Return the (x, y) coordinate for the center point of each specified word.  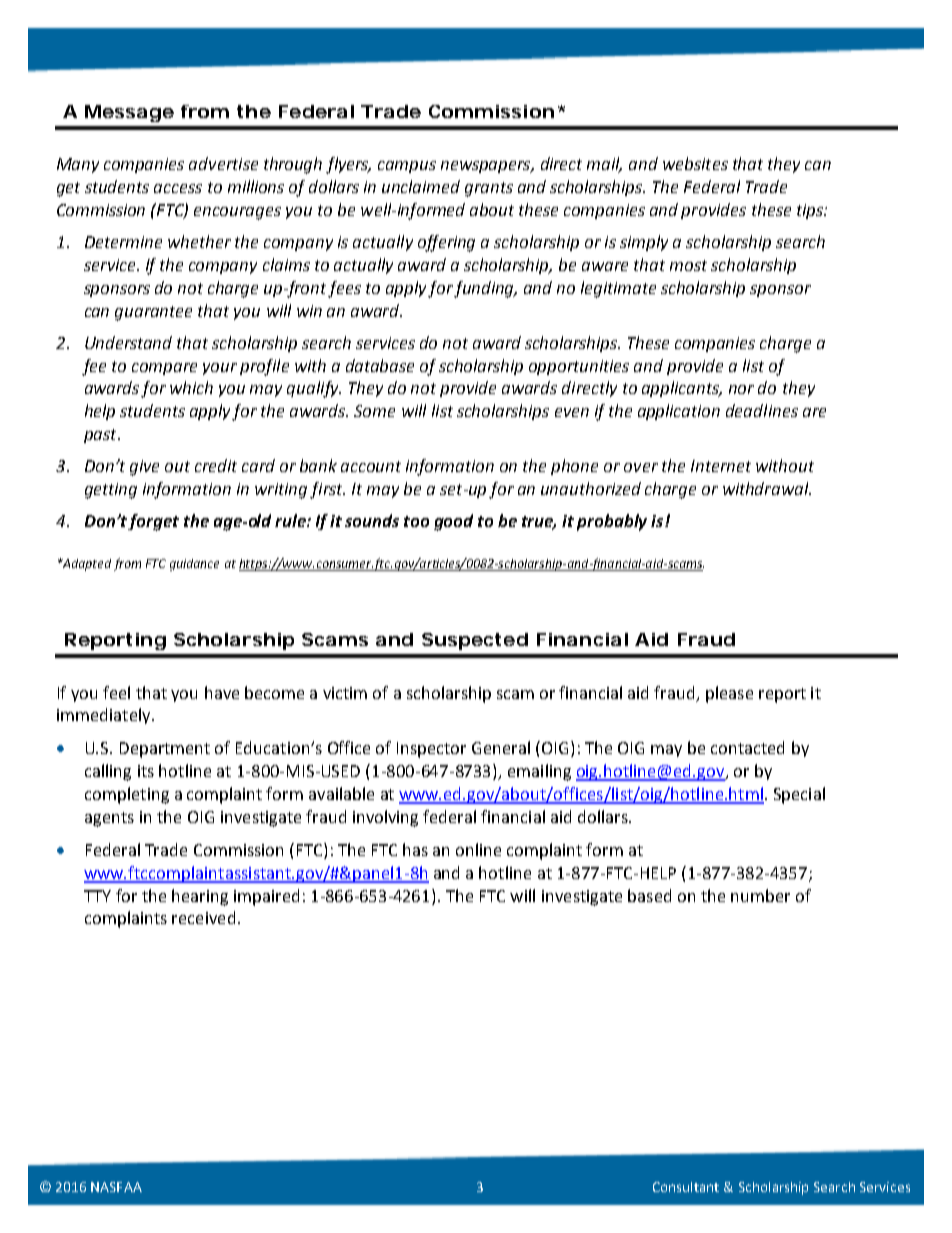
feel (116, 692)
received (203, 917)
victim (345, 693)
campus (407, 167)
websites (695, 163)
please (729, 694)
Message (129, 113)
